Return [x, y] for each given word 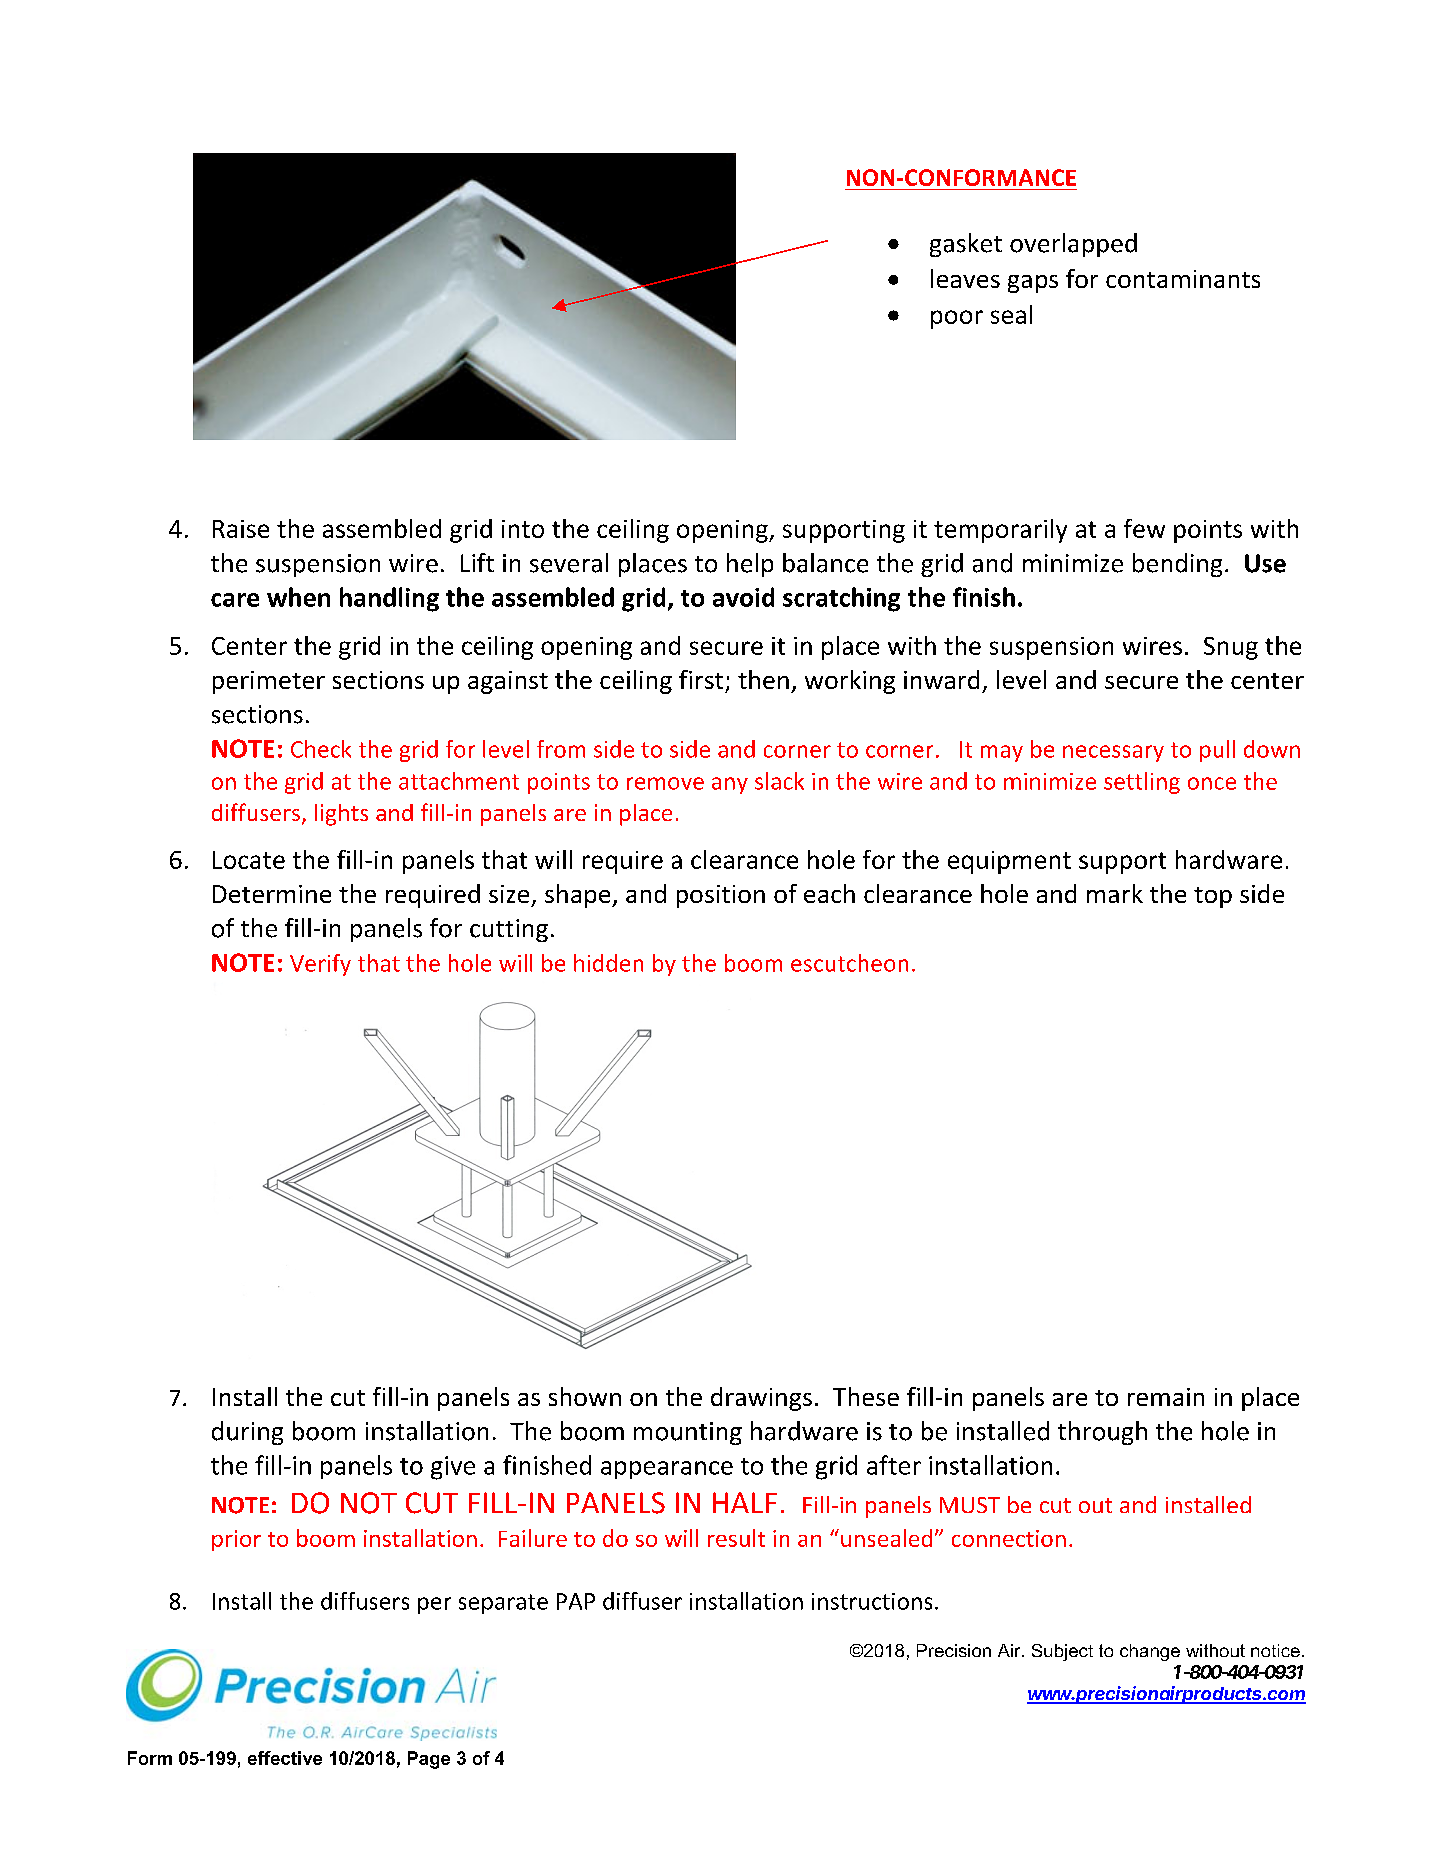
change [1150, 1652]
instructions [872, 1601]
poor [957, 319]
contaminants [1183, 279]
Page [429, 1760]
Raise [241, 529]
